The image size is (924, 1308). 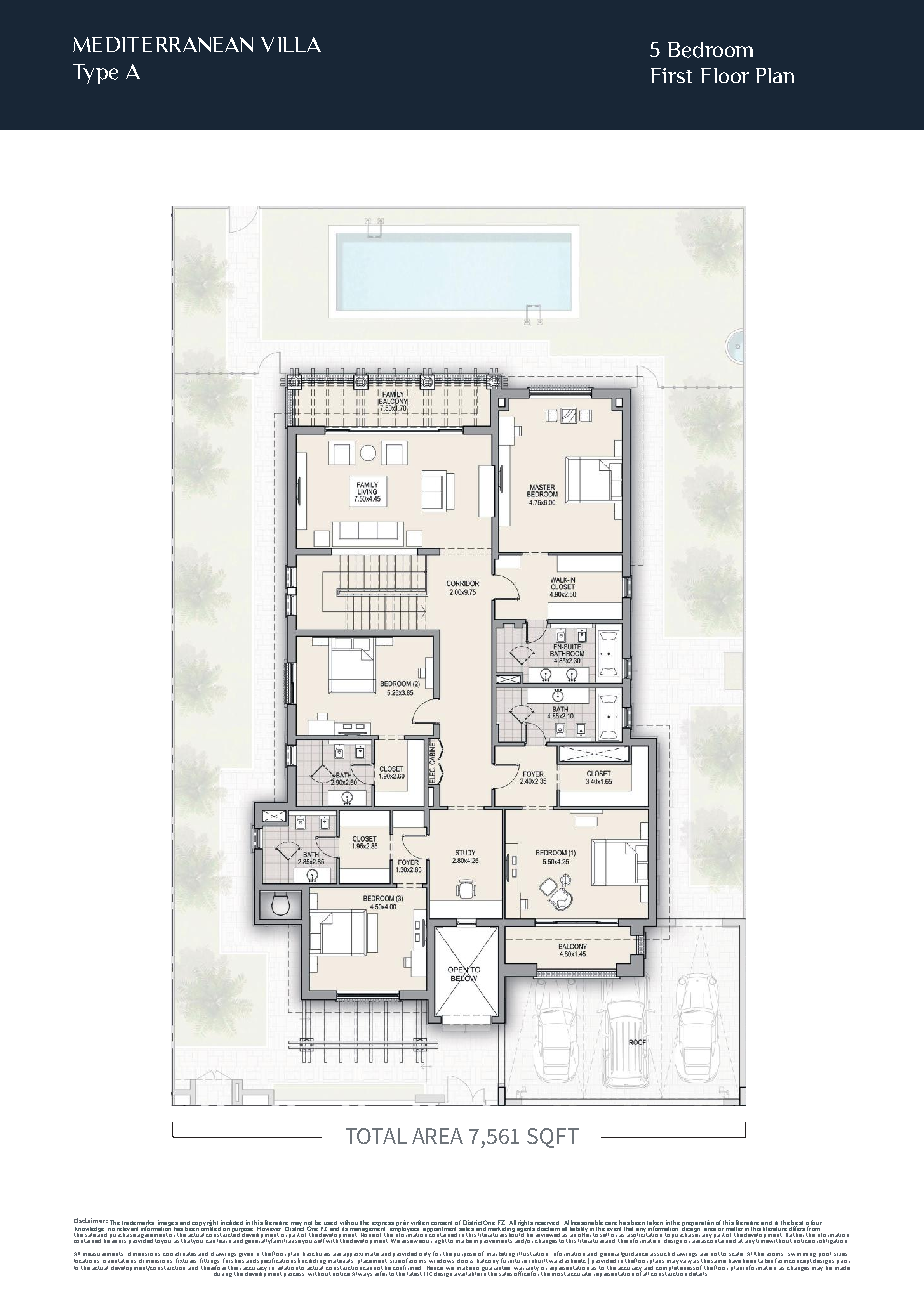 What do you see at coordinates (710, 50) in the image?
I see `Bedroom` at bounding box center [710, 50].
